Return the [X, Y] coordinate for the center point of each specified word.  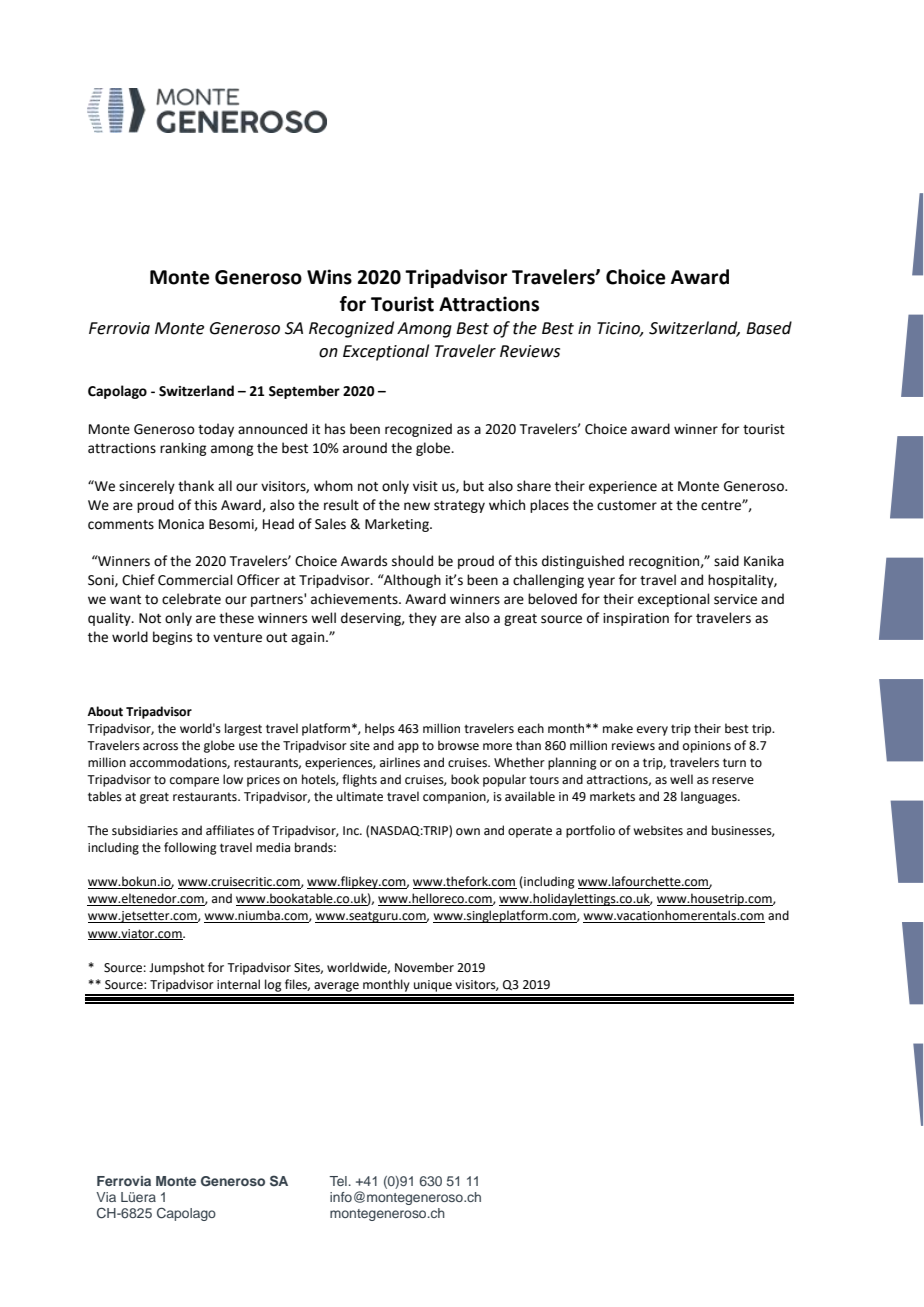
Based [769, 328]
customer [627, 506]
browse [458, 745]
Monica [181, 524]
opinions [707, 747]
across [160, 747]
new [417, 506]
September [304, 392]
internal [238, 984]
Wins [329, 277]
